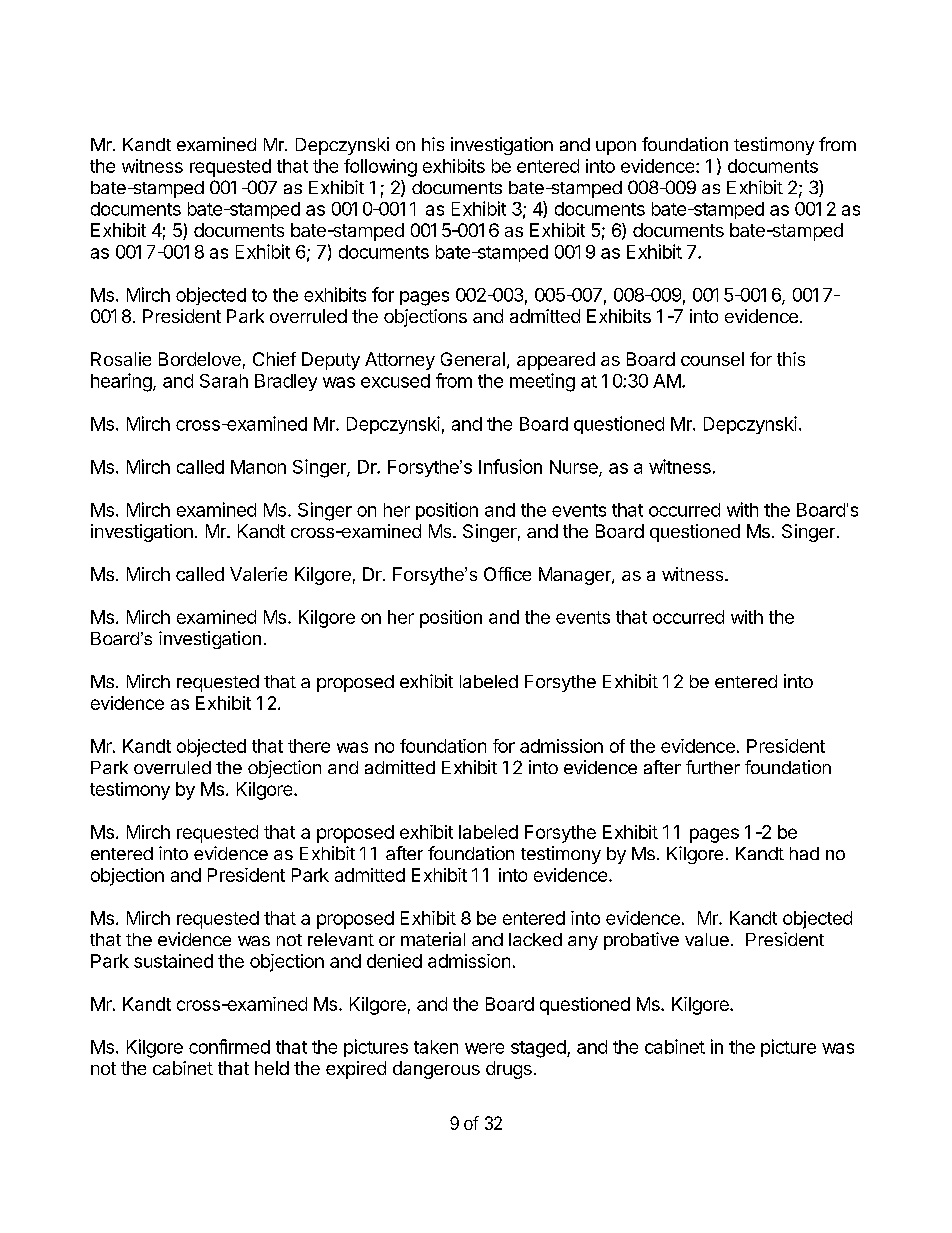 The image size is (952, 1233). I want to click on counsel, so click(712, 359).
